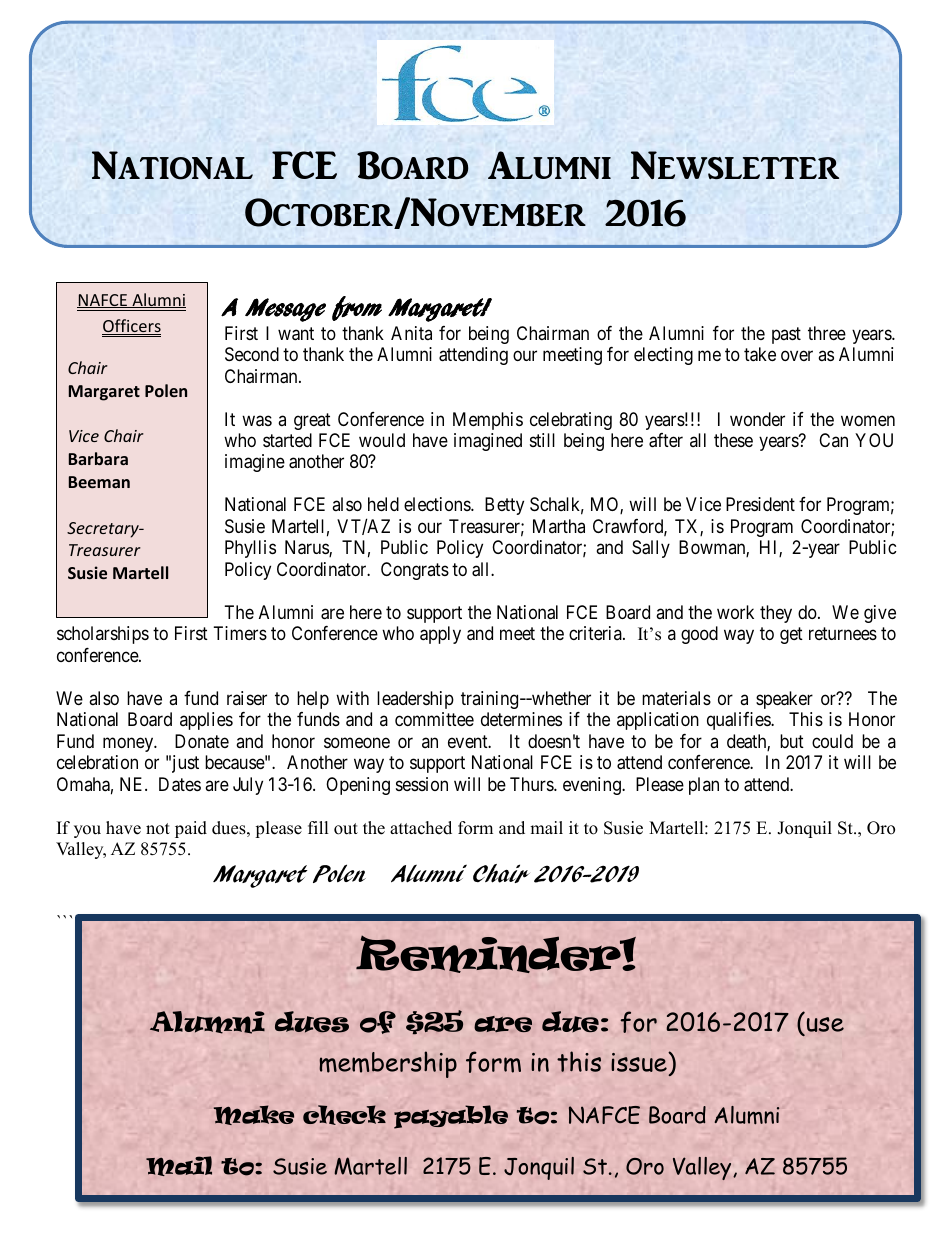  What do you see at coordinates (735, 165) in the screenshot?
I see `Newsletter` at bounding box center [735, 165].
